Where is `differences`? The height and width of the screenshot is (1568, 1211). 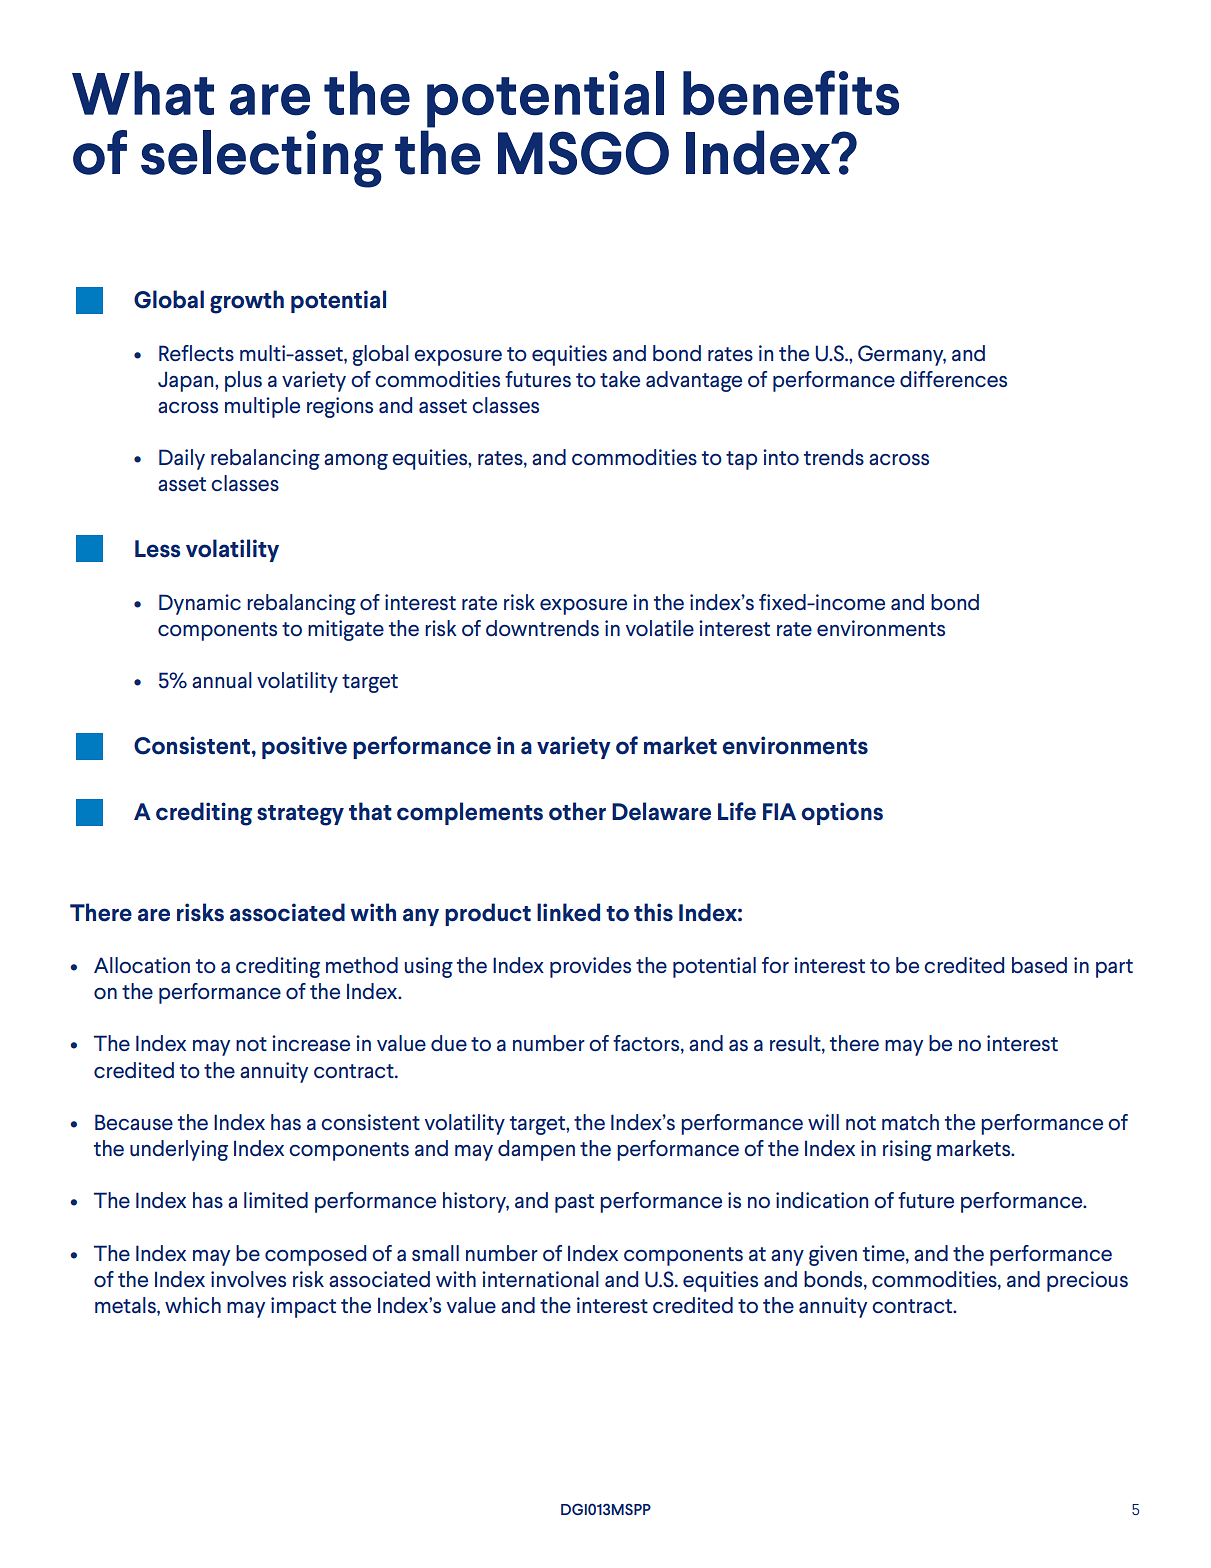 differences is located at coordinates (953, 379).
